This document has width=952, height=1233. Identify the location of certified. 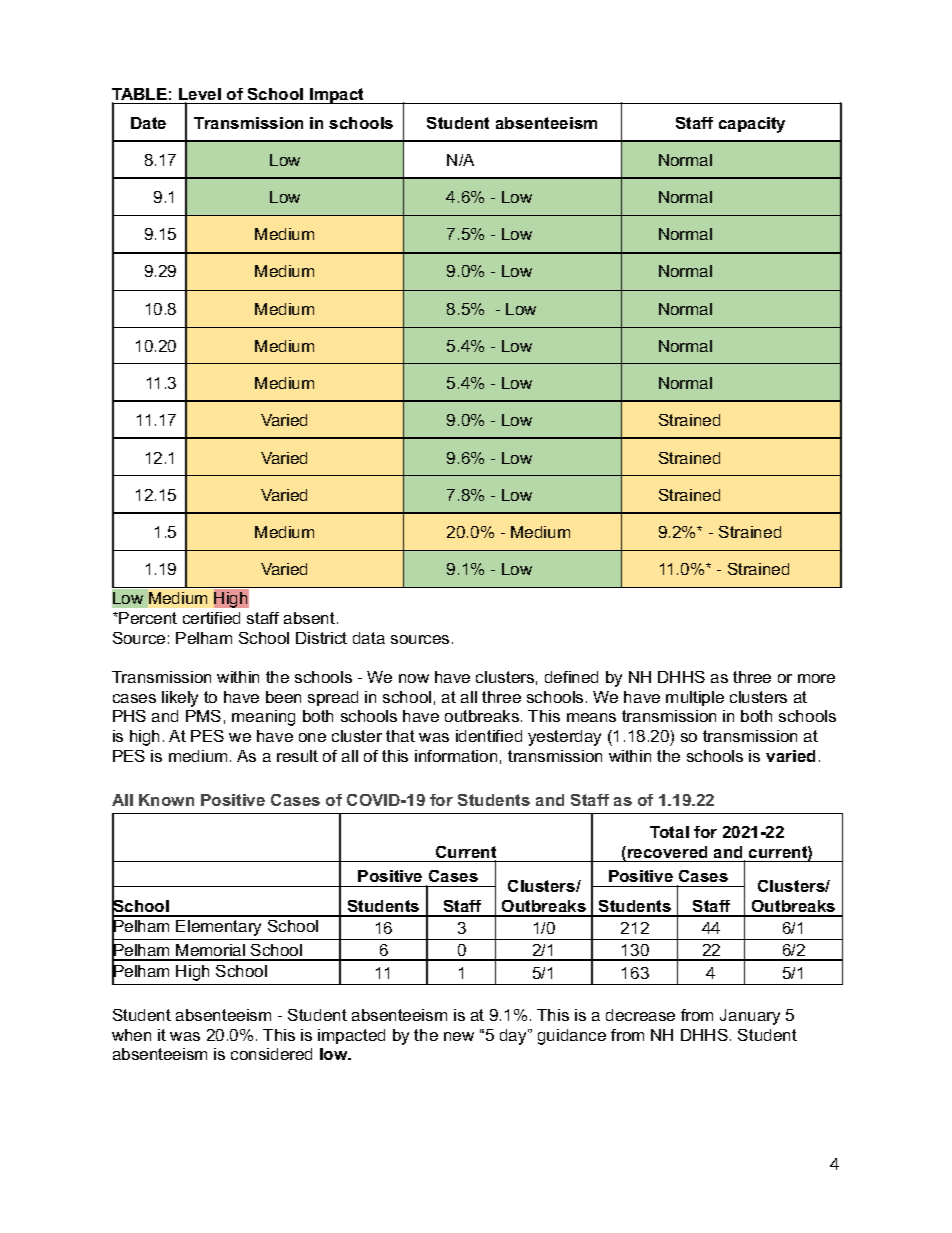
(211, 618).
